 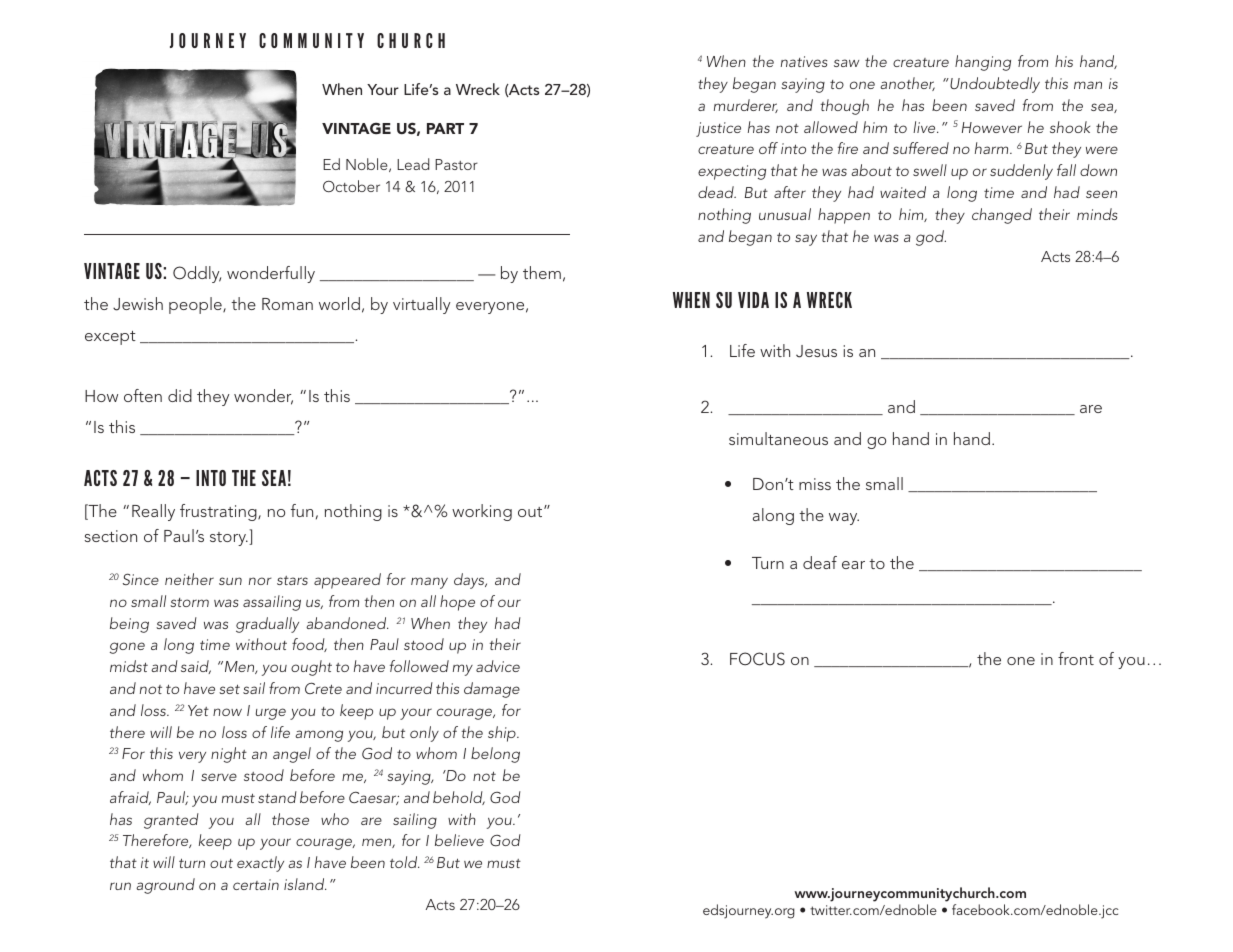 What do you see at coordinates (1076, 658) in the document?
I see `front` at bounding box center [1076, 658].
